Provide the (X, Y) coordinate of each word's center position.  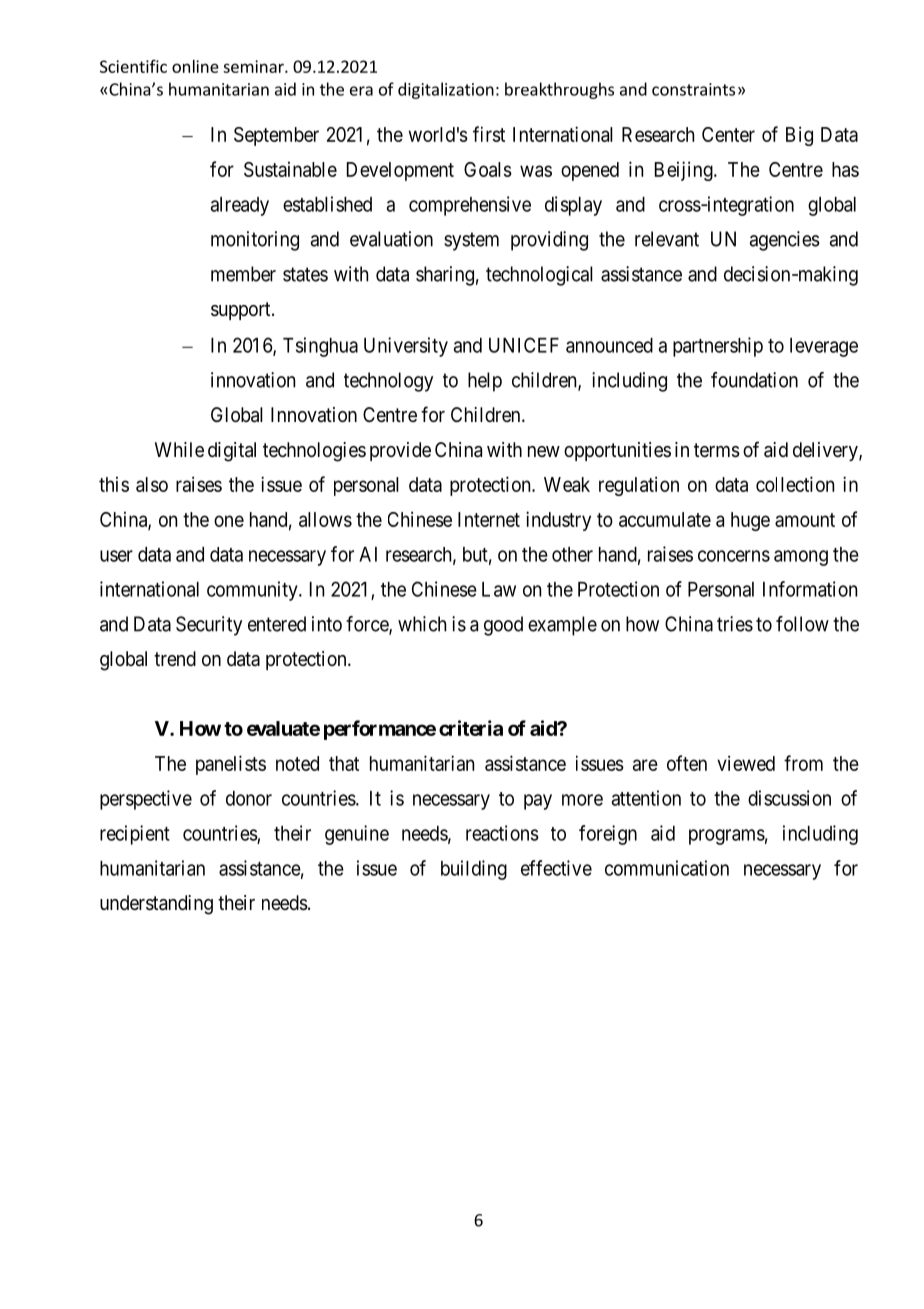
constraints (693, 89)
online (195, 66)
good (503, 626)
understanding (156, 905)
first (489, 134)
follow (802, 624)
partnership (718, 347)
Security (209, 626)
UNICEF (524, 345)
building (474, 870)
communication (667, 868)
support (242, 311)
